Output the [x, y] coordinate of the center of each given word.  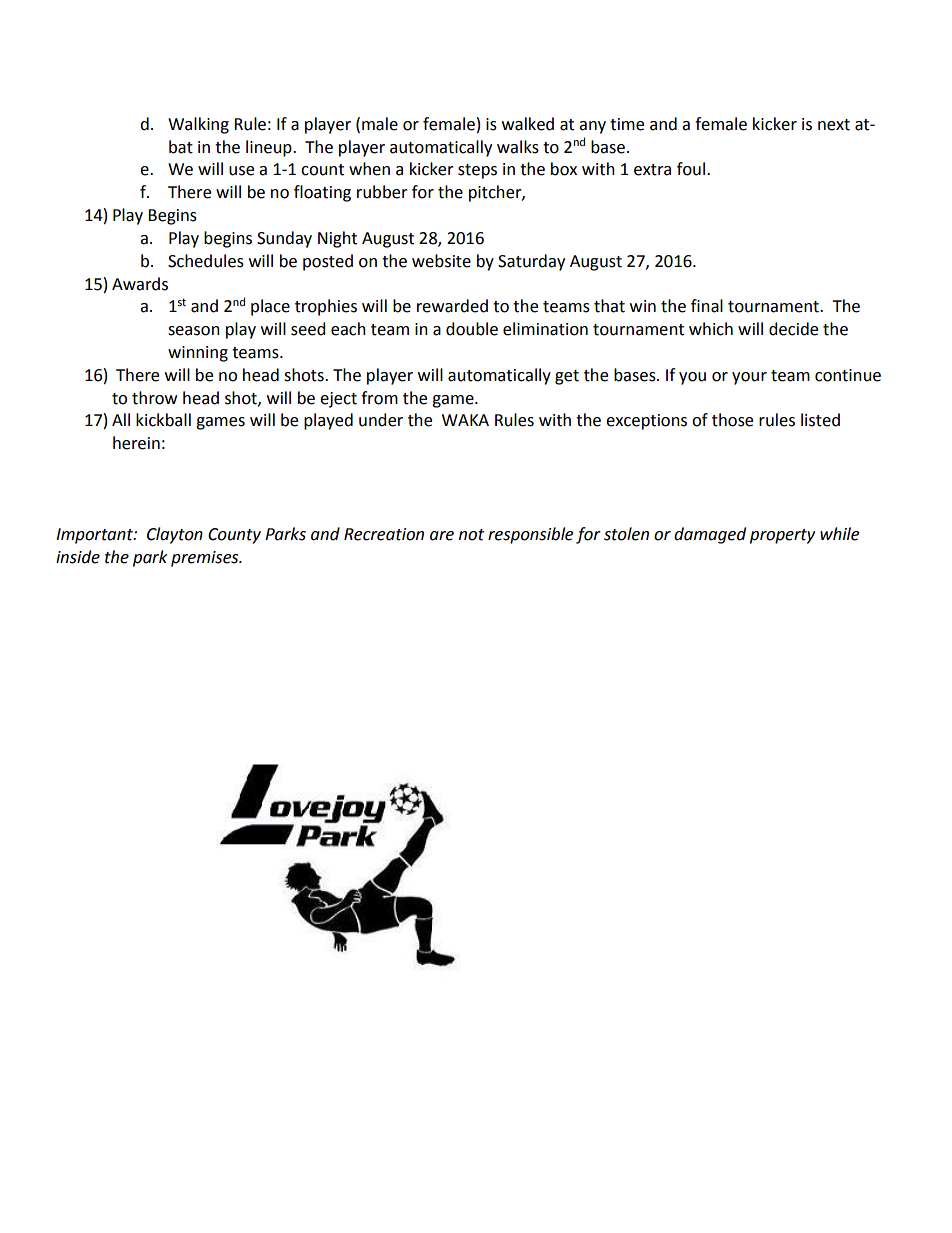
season [194, 331]
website [441, 261]
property [782, 536]
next [834, 125]
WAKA [465, 420]
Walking [198, 125]
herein [136, 443]
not [471, 535]
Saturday [531, 262]
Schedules [206, 261]
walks [518, 147]
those [732, 420]
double [472, 329]
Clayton [175, 535]
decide [793, 329]
